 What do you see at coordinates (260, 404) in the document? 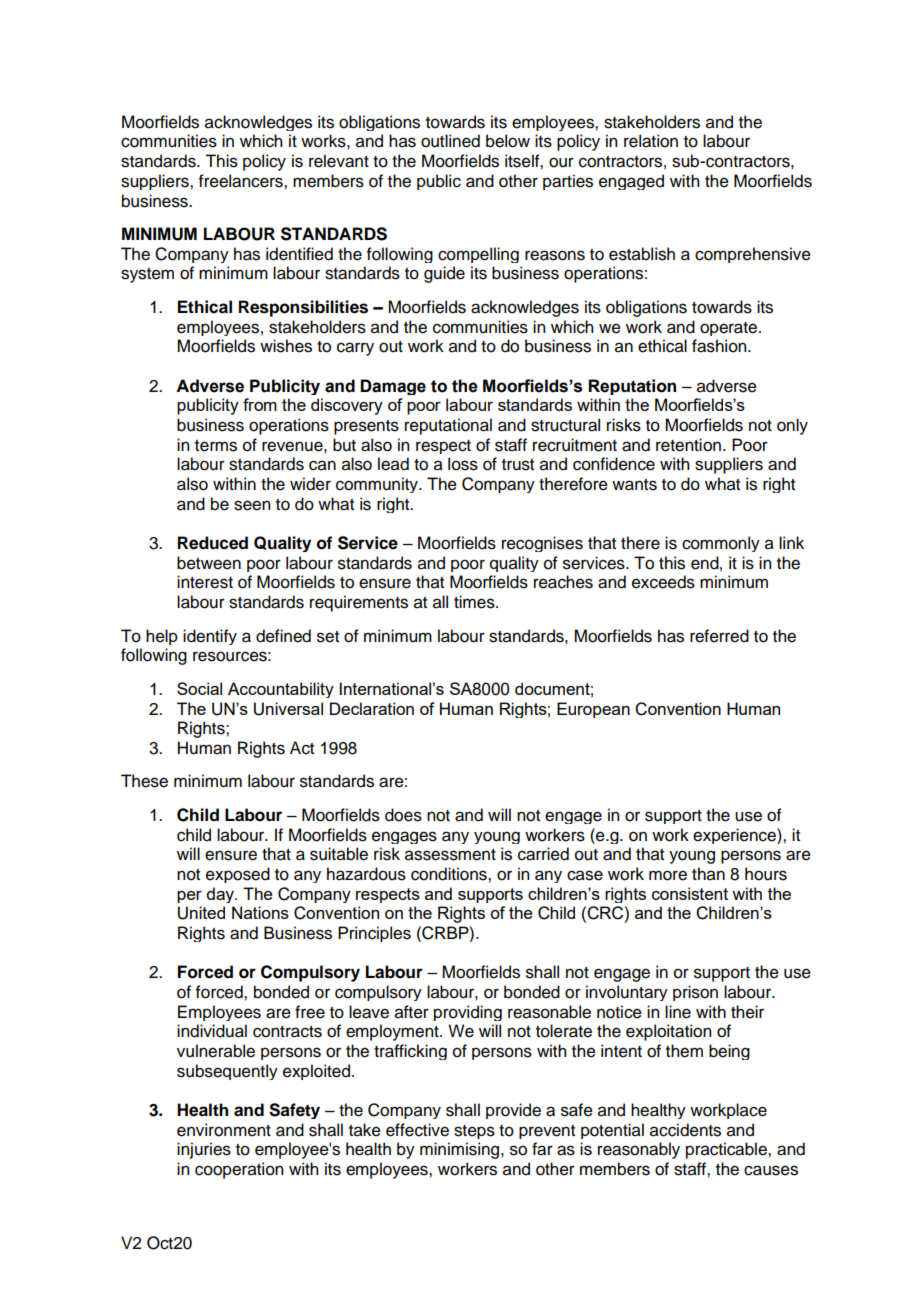
I see `from` at bounding box center [260, 404].
